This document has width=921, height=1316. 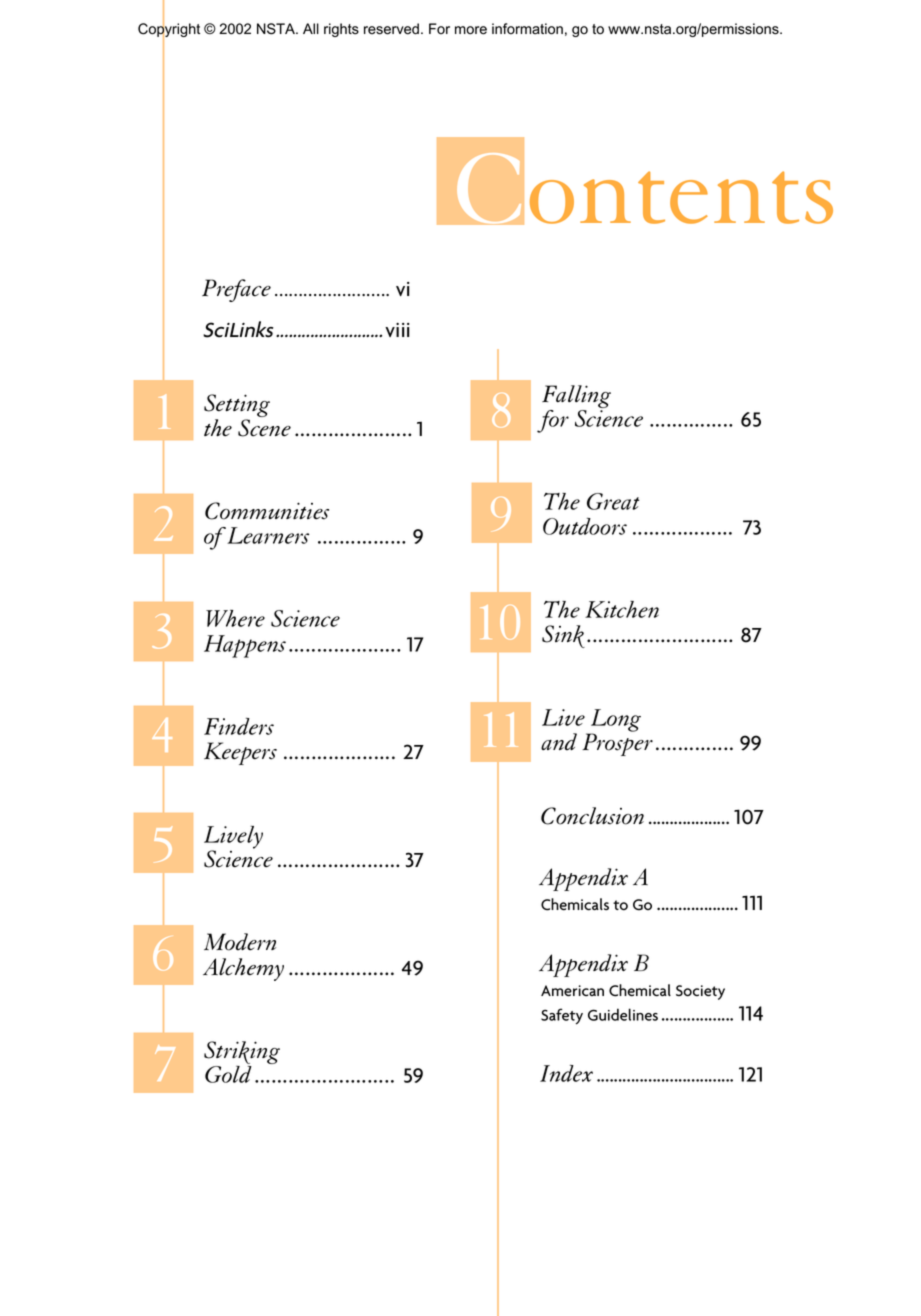 I want to click on Safety, so click(x=562, y=1016).
